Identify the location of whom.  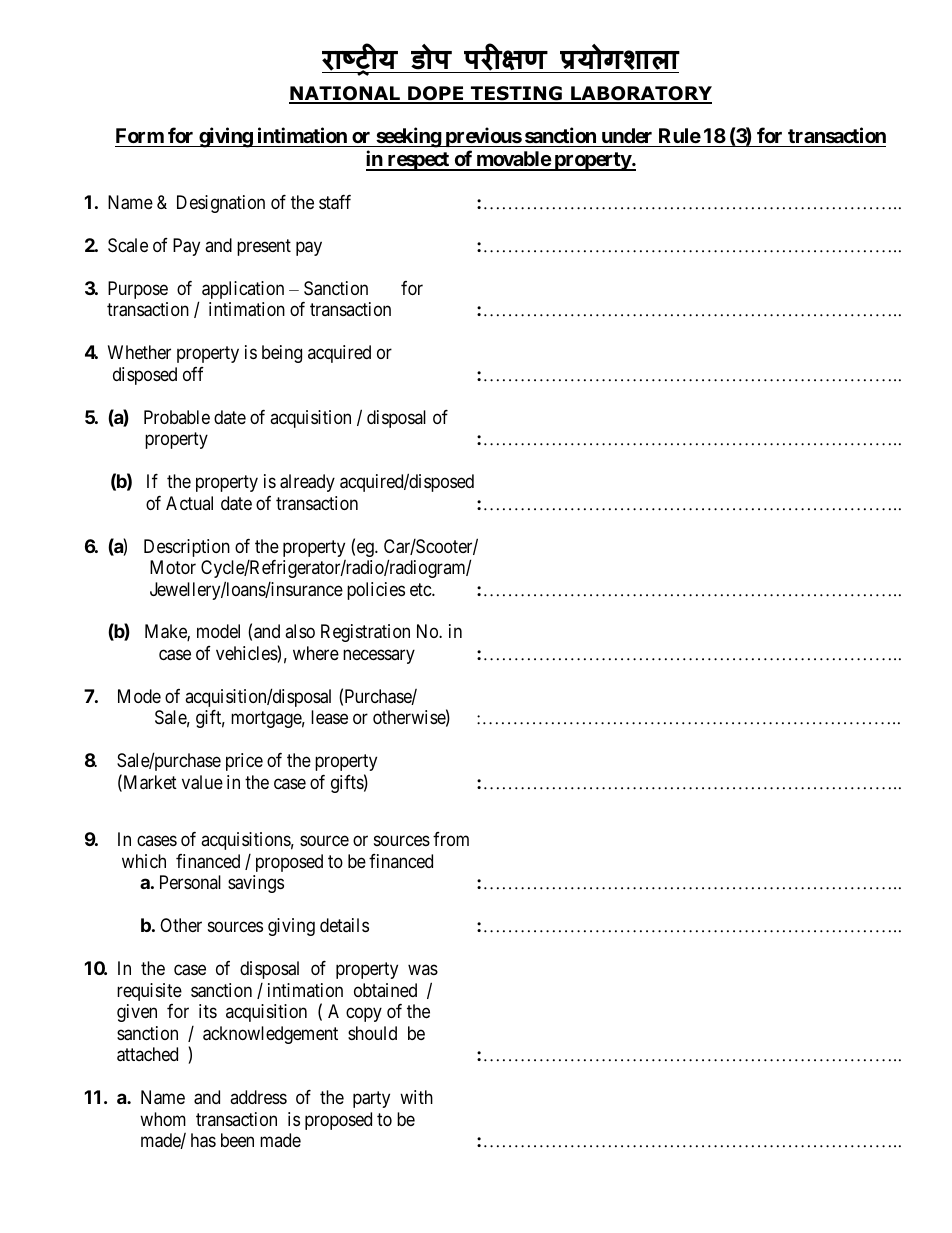
(163, 1119).
